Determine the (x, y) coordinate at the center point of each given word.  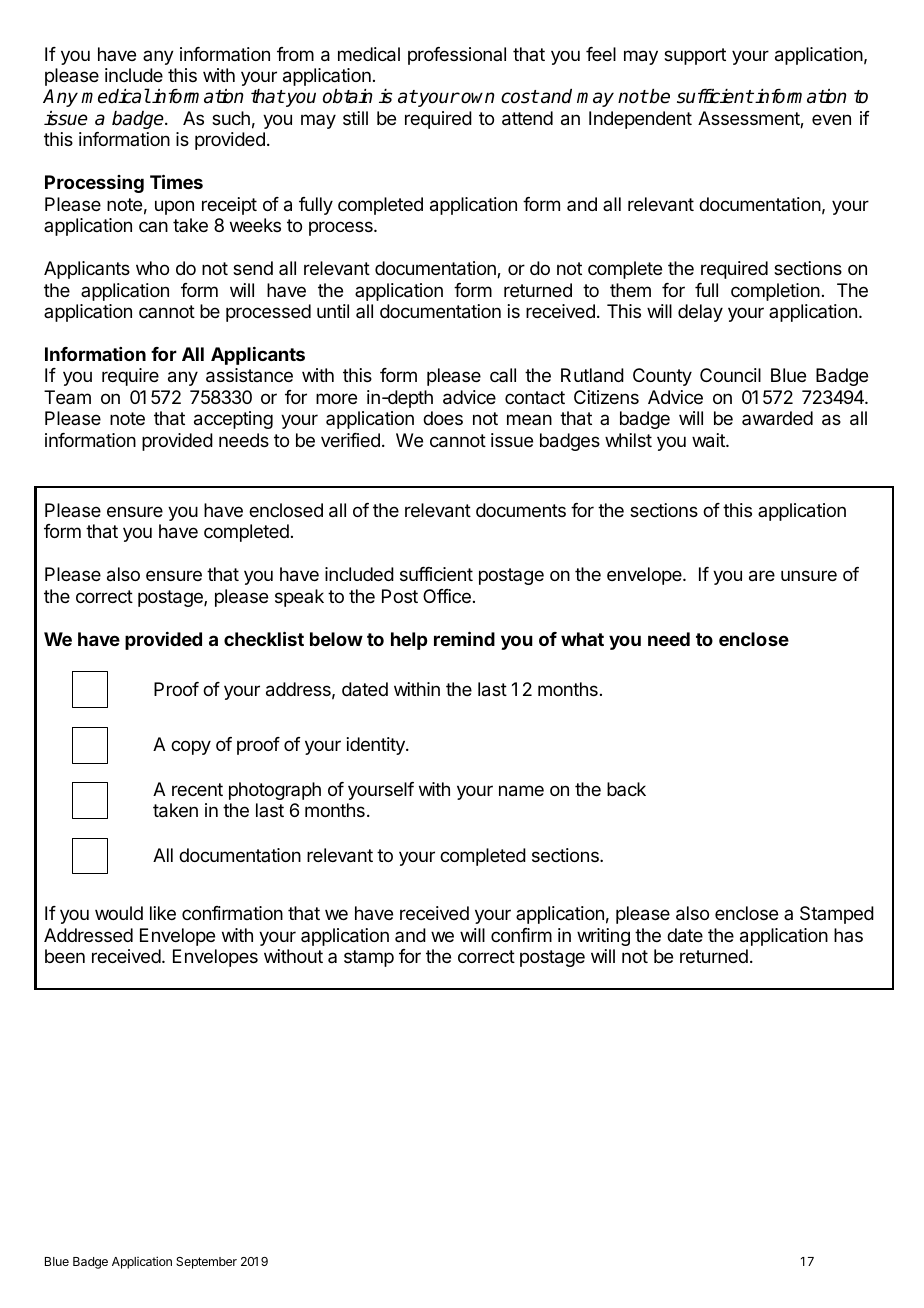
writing (603, 937)
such (231, 118)
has (848, 935)
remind (464, 638)
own (477, 98)
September (206, 1263)
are (762, 576)
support (695, 56)
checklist (264, 638)
